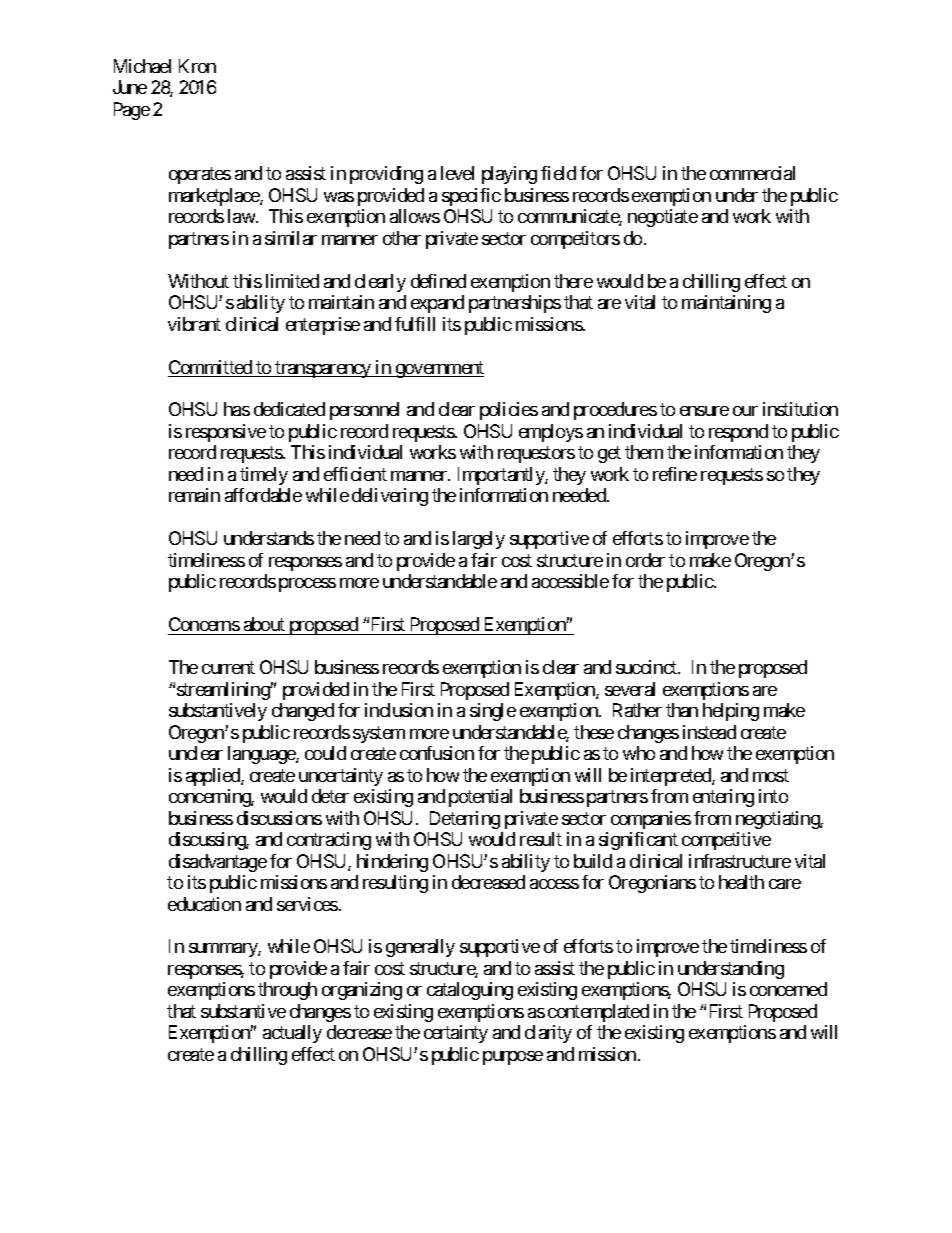 Image resolution: width=952 pixels, height=1233 pixels. Describe the element at coordinates (647, 667) in the page. I see `succinct` at that location.
